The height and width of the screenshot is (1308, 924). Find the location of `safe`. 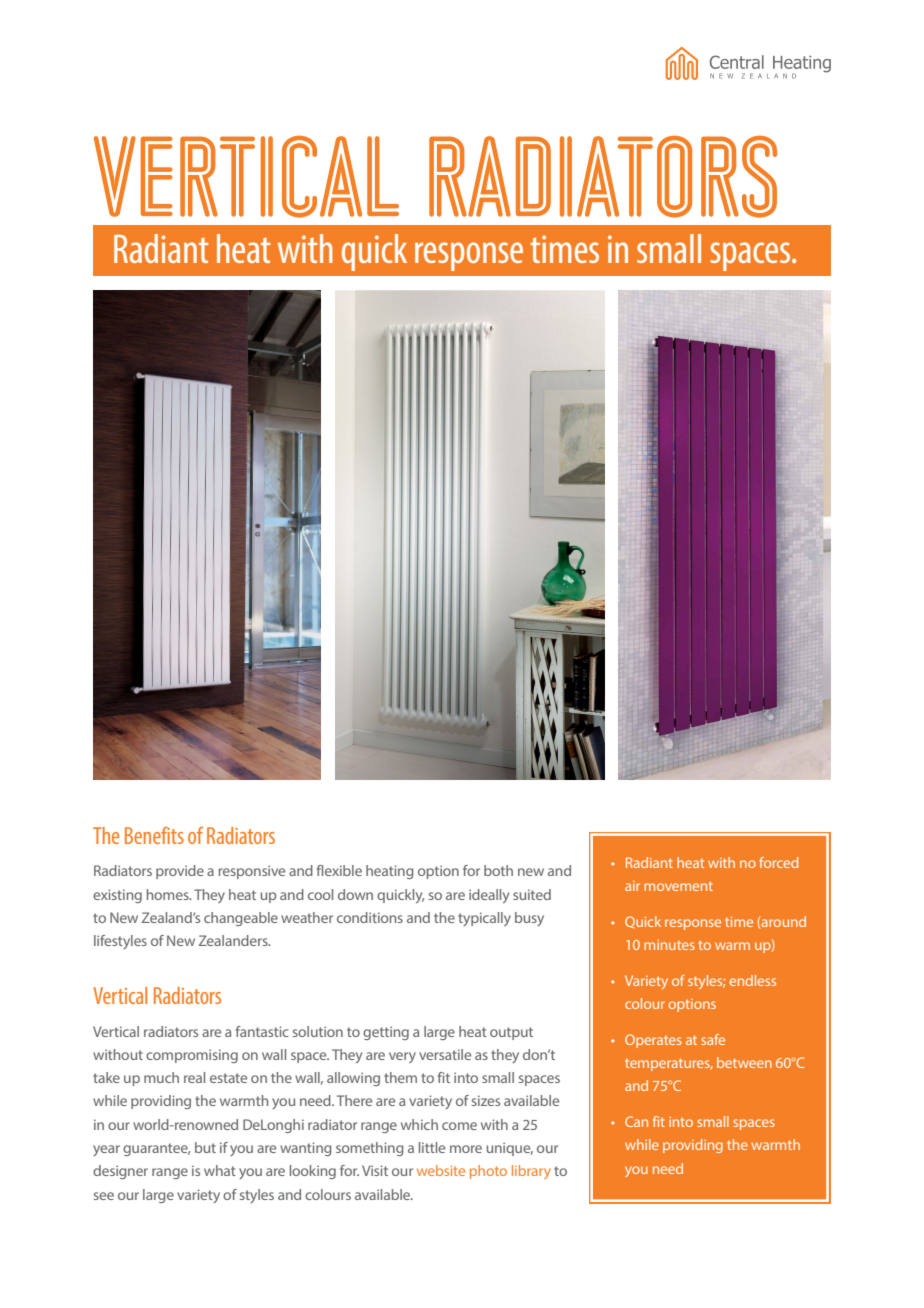

safe is located at coordinates (713, 1039).
